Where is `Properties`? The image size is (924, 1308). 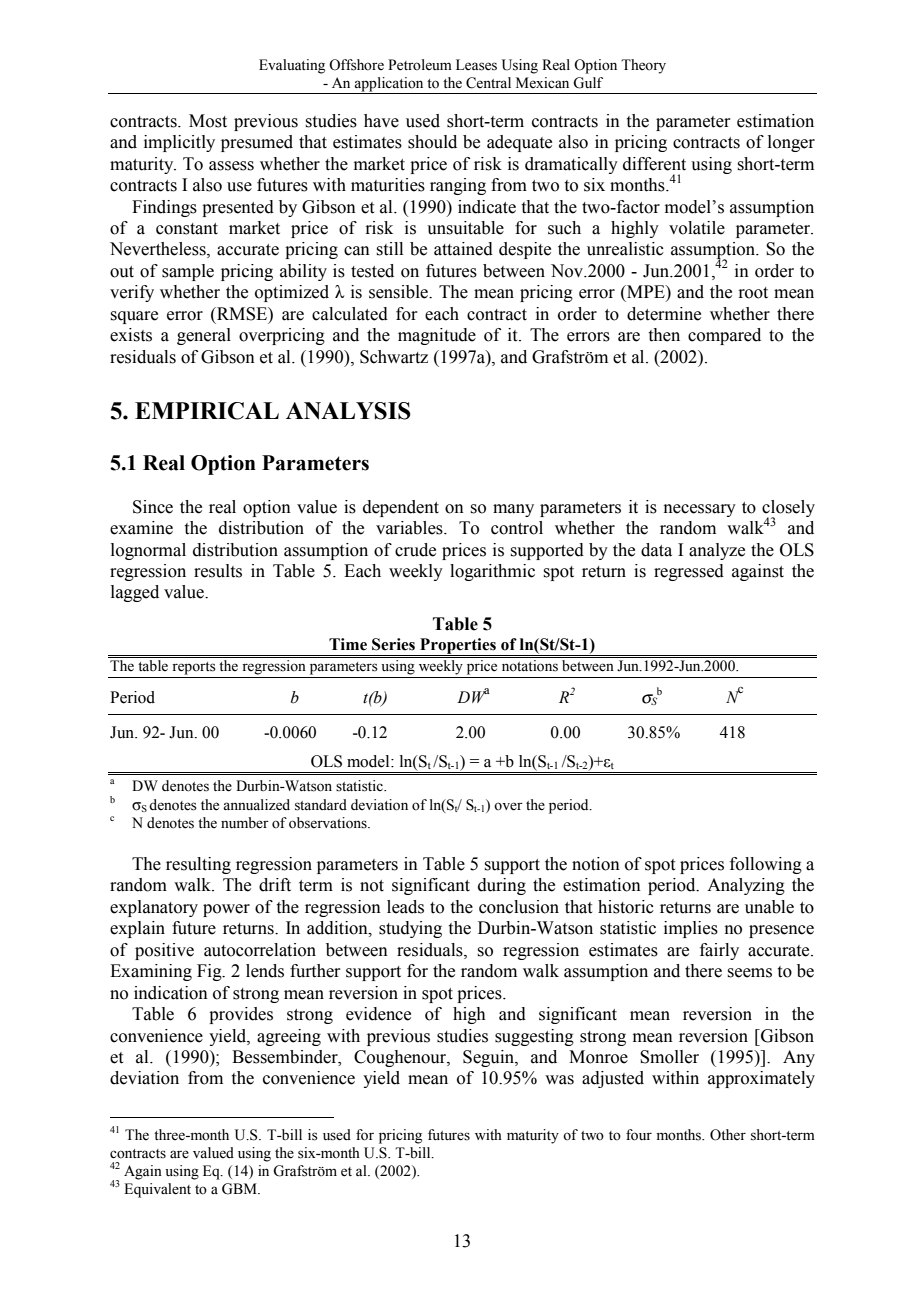 Properties is located at coordinates (458, 647).
